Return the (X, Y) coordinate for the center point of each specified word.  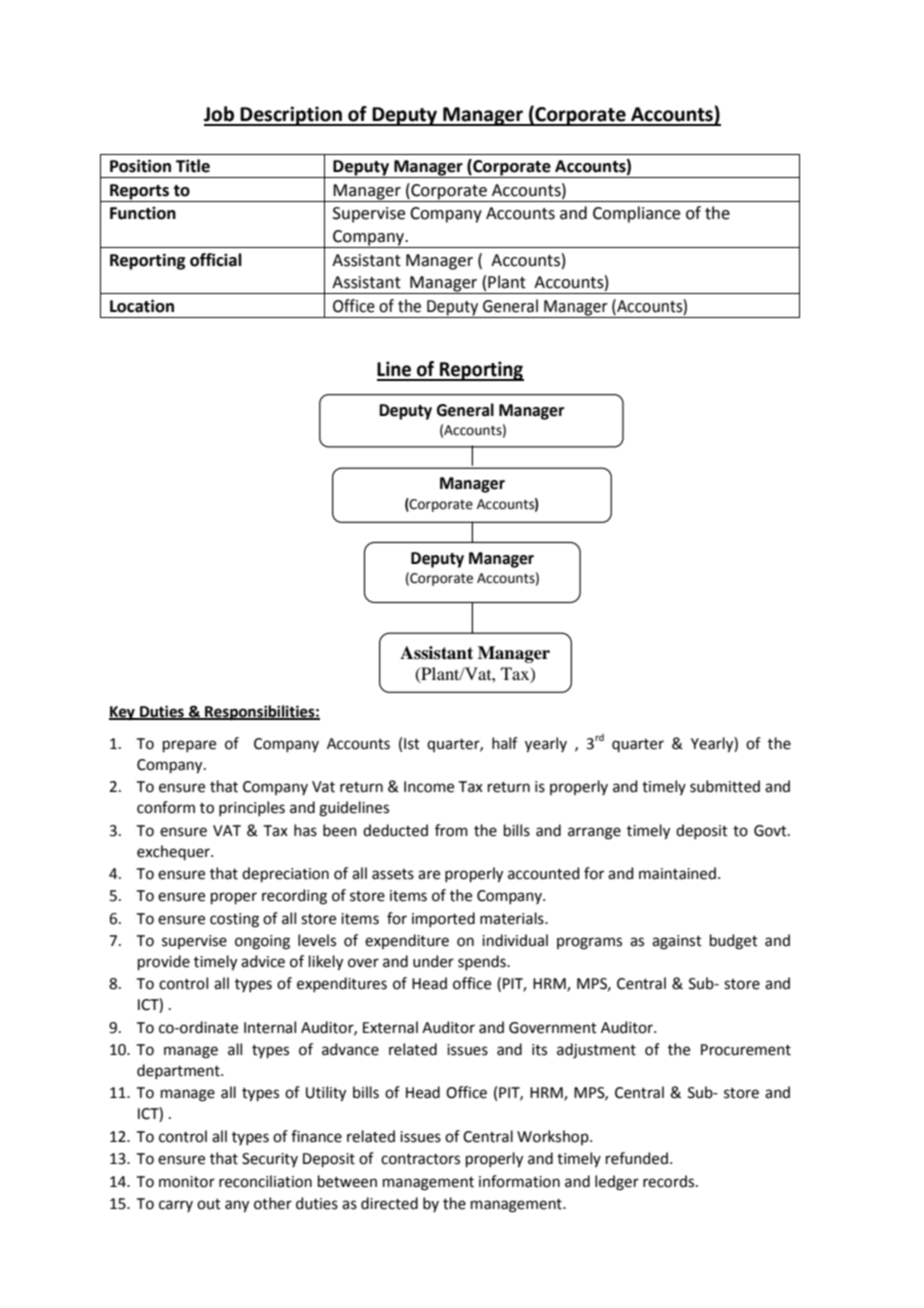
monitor (187, 1182)
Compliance (636, 214)
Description (291, 116)
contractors (420, 1159)
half (505, 743)
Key (123, 713)
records (668, 1181)
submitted (725, 786)
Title (193, 166)
